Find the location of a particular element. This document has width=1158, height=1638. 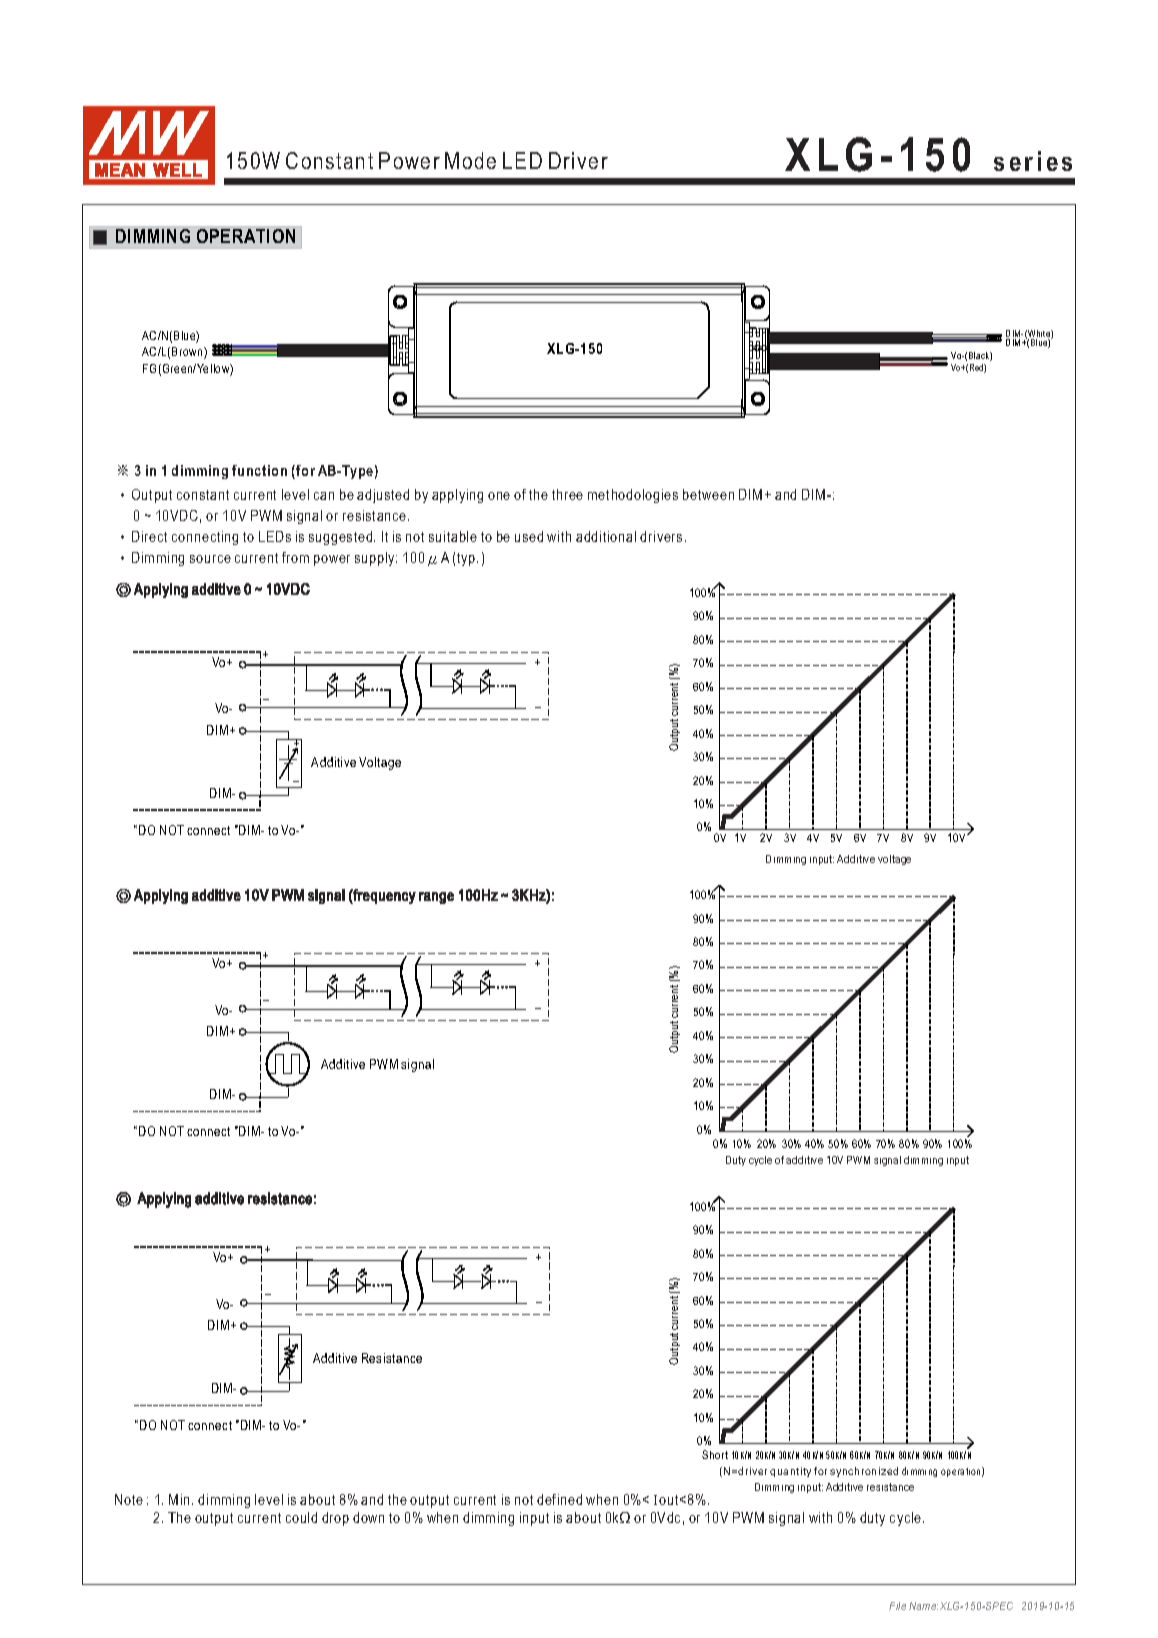

three is located at coordinates (567, 494).
